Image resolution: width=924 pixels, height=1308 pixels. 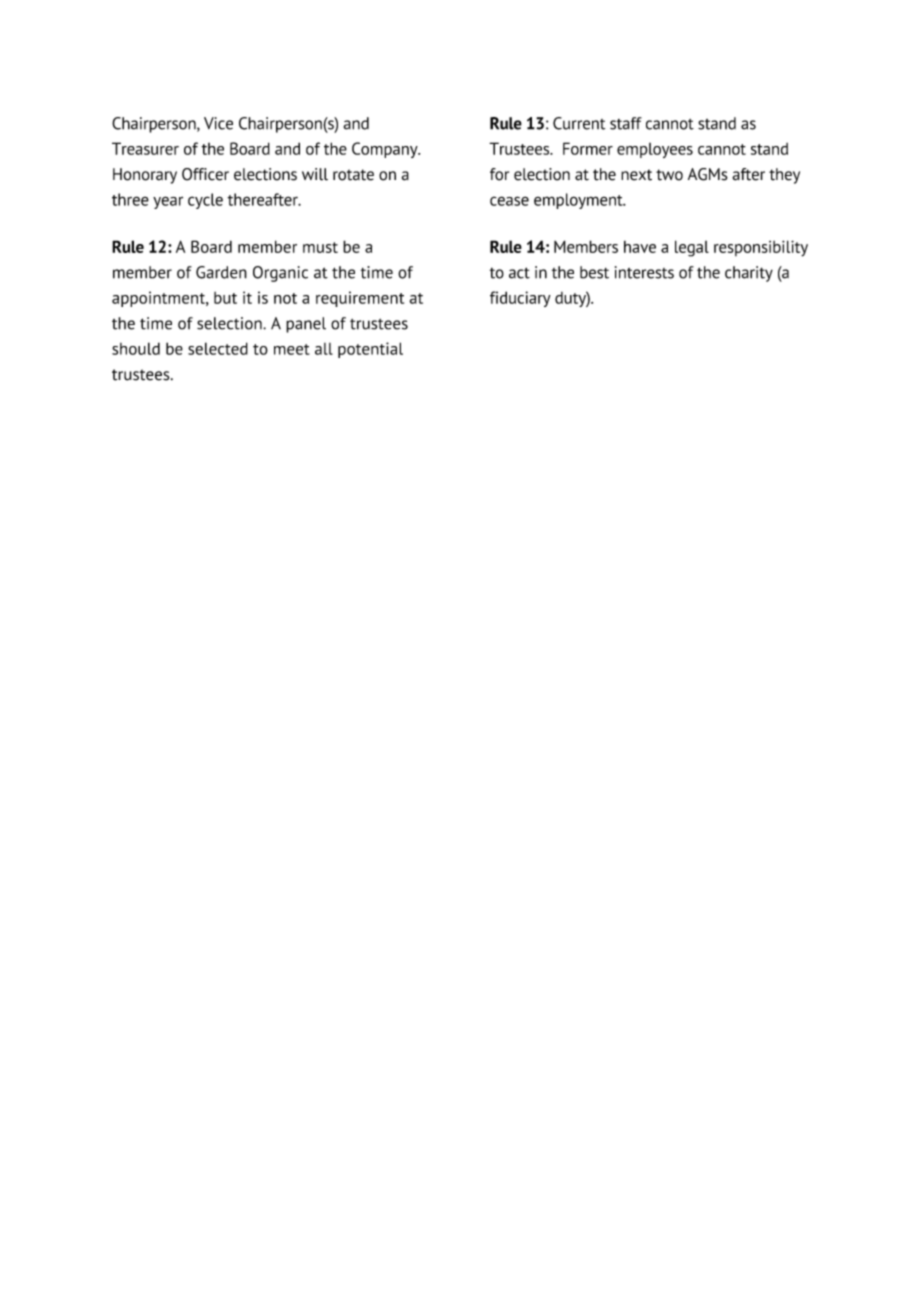 I want to click on must, so click(x=320, y=247).
